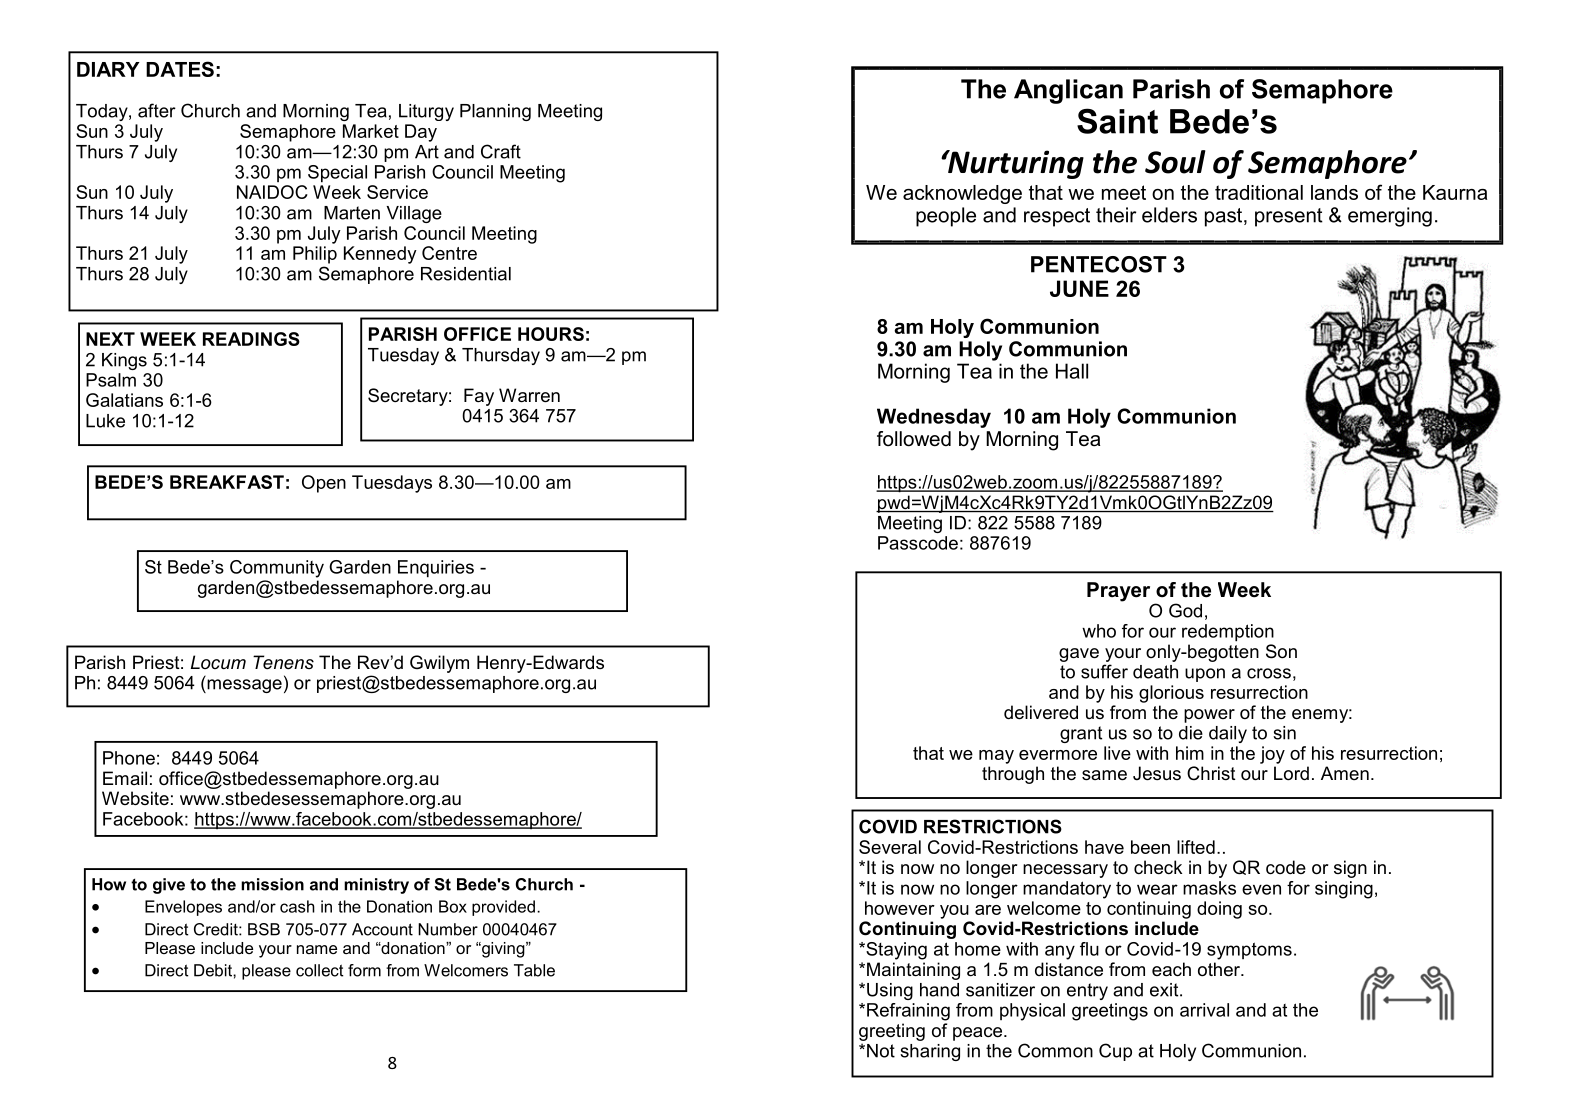 The width and height of the screenshot is (1575, 1113). Describe the element at coordinates (157, 110) in the screenshot. I see `after` at that location.
